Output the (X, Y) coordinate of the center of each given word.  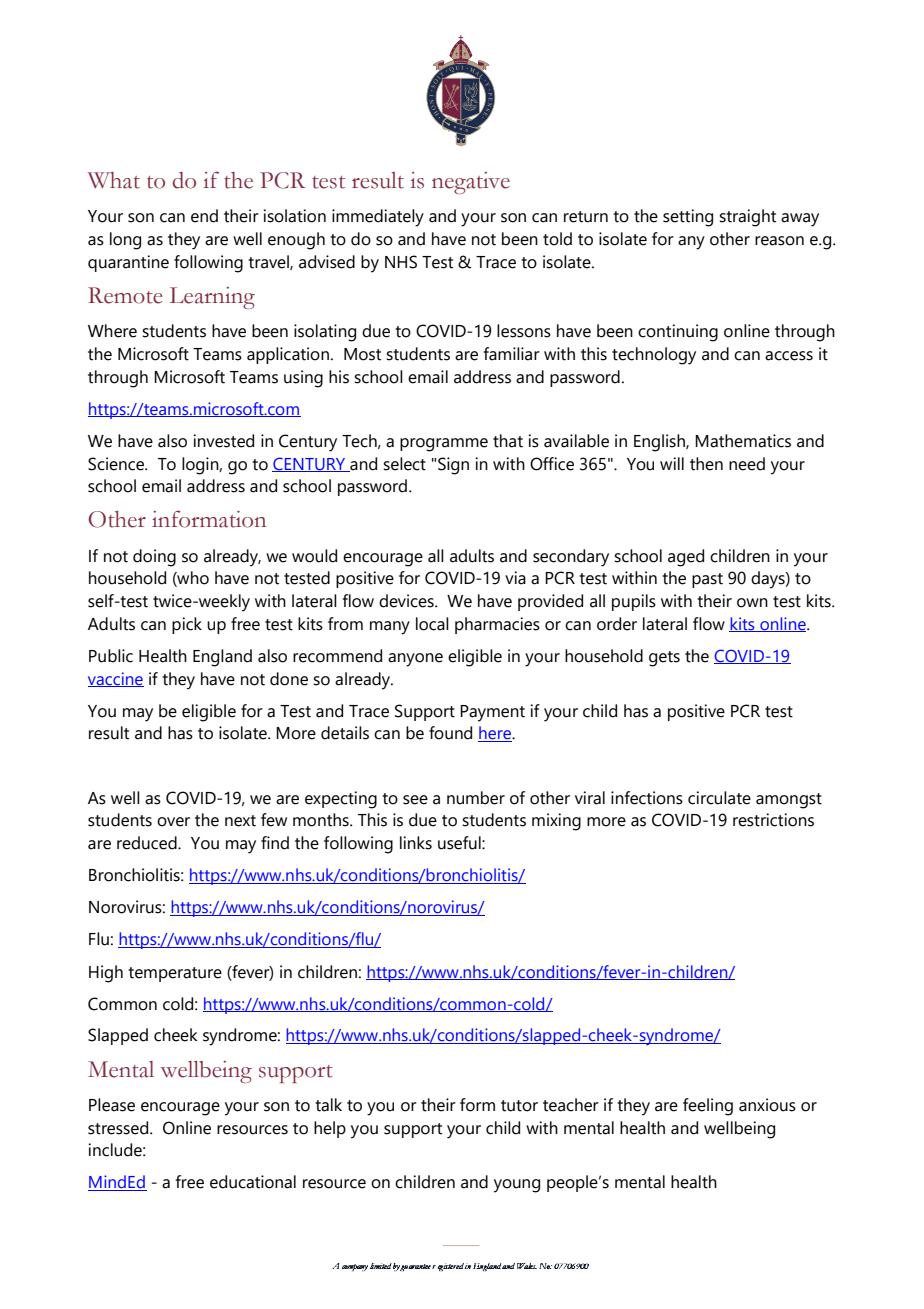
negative (471, 183)
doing (154, 558)
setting (688, 218)
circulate (719, 798)
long (125, 241)
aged (686, 558)
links (416, 843)
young (517, 1186)
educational (253, 1182)
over (173, 822)
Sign (453, 466)
